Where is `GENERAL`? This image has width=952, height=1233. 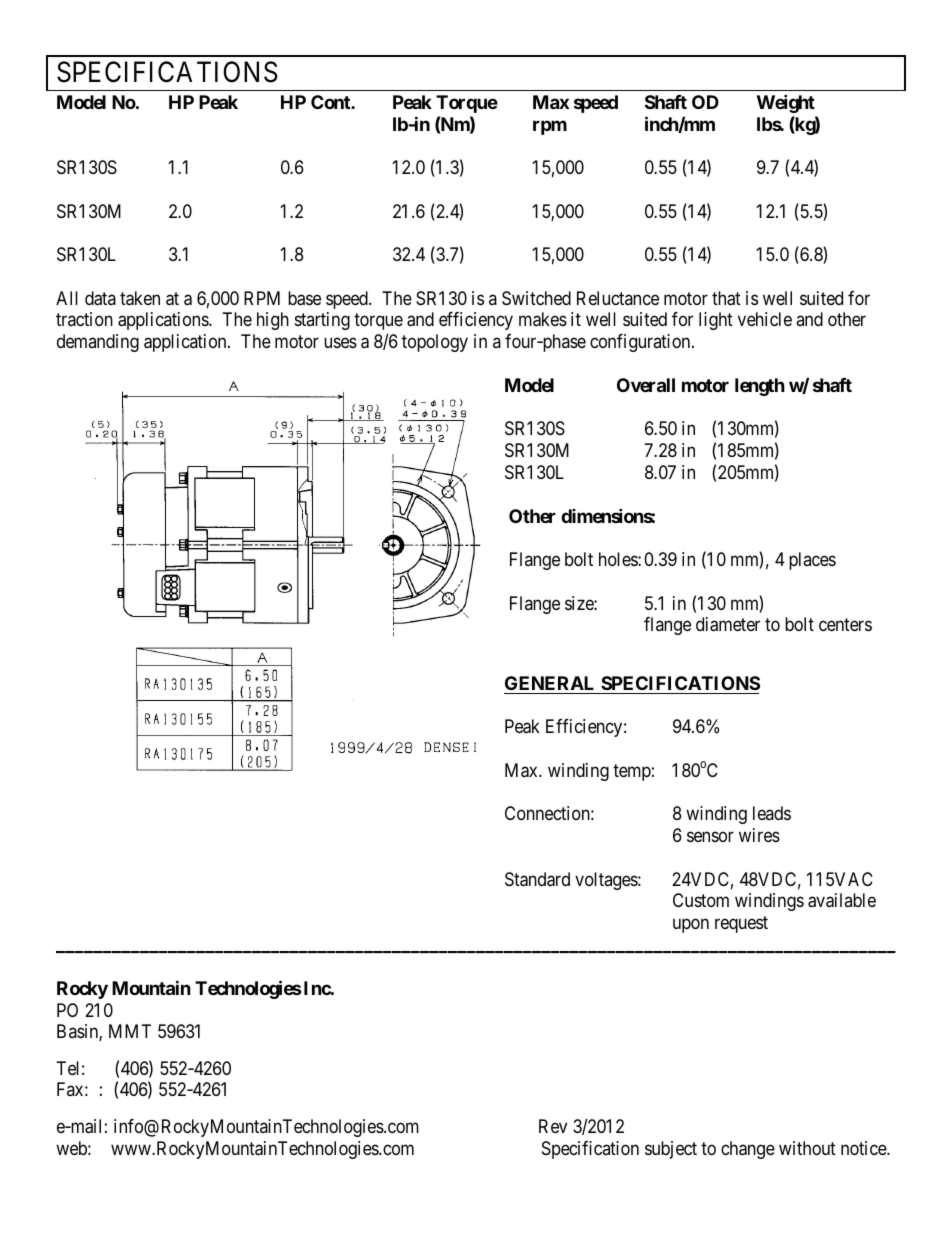 GENERAL is located at coordinates (549, 683).
